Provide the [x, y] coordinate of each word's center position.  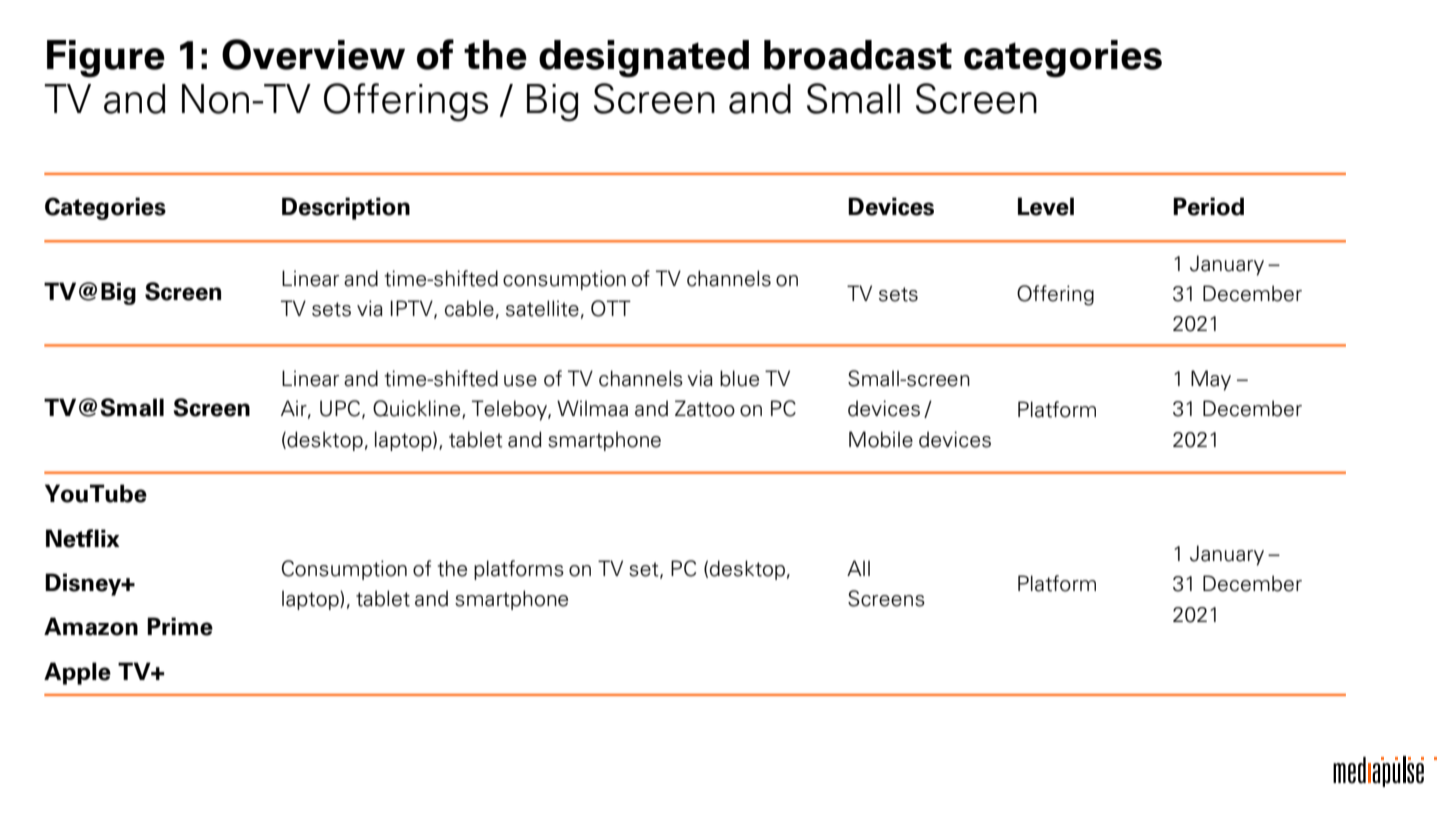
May [1211, 380]
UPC [340, 408]
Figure [106, 59]
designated [644, 59]
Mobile [881, 439]
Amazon [91, 626]
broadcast [858, 55]
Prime [180, 626]
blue [739, 378]
